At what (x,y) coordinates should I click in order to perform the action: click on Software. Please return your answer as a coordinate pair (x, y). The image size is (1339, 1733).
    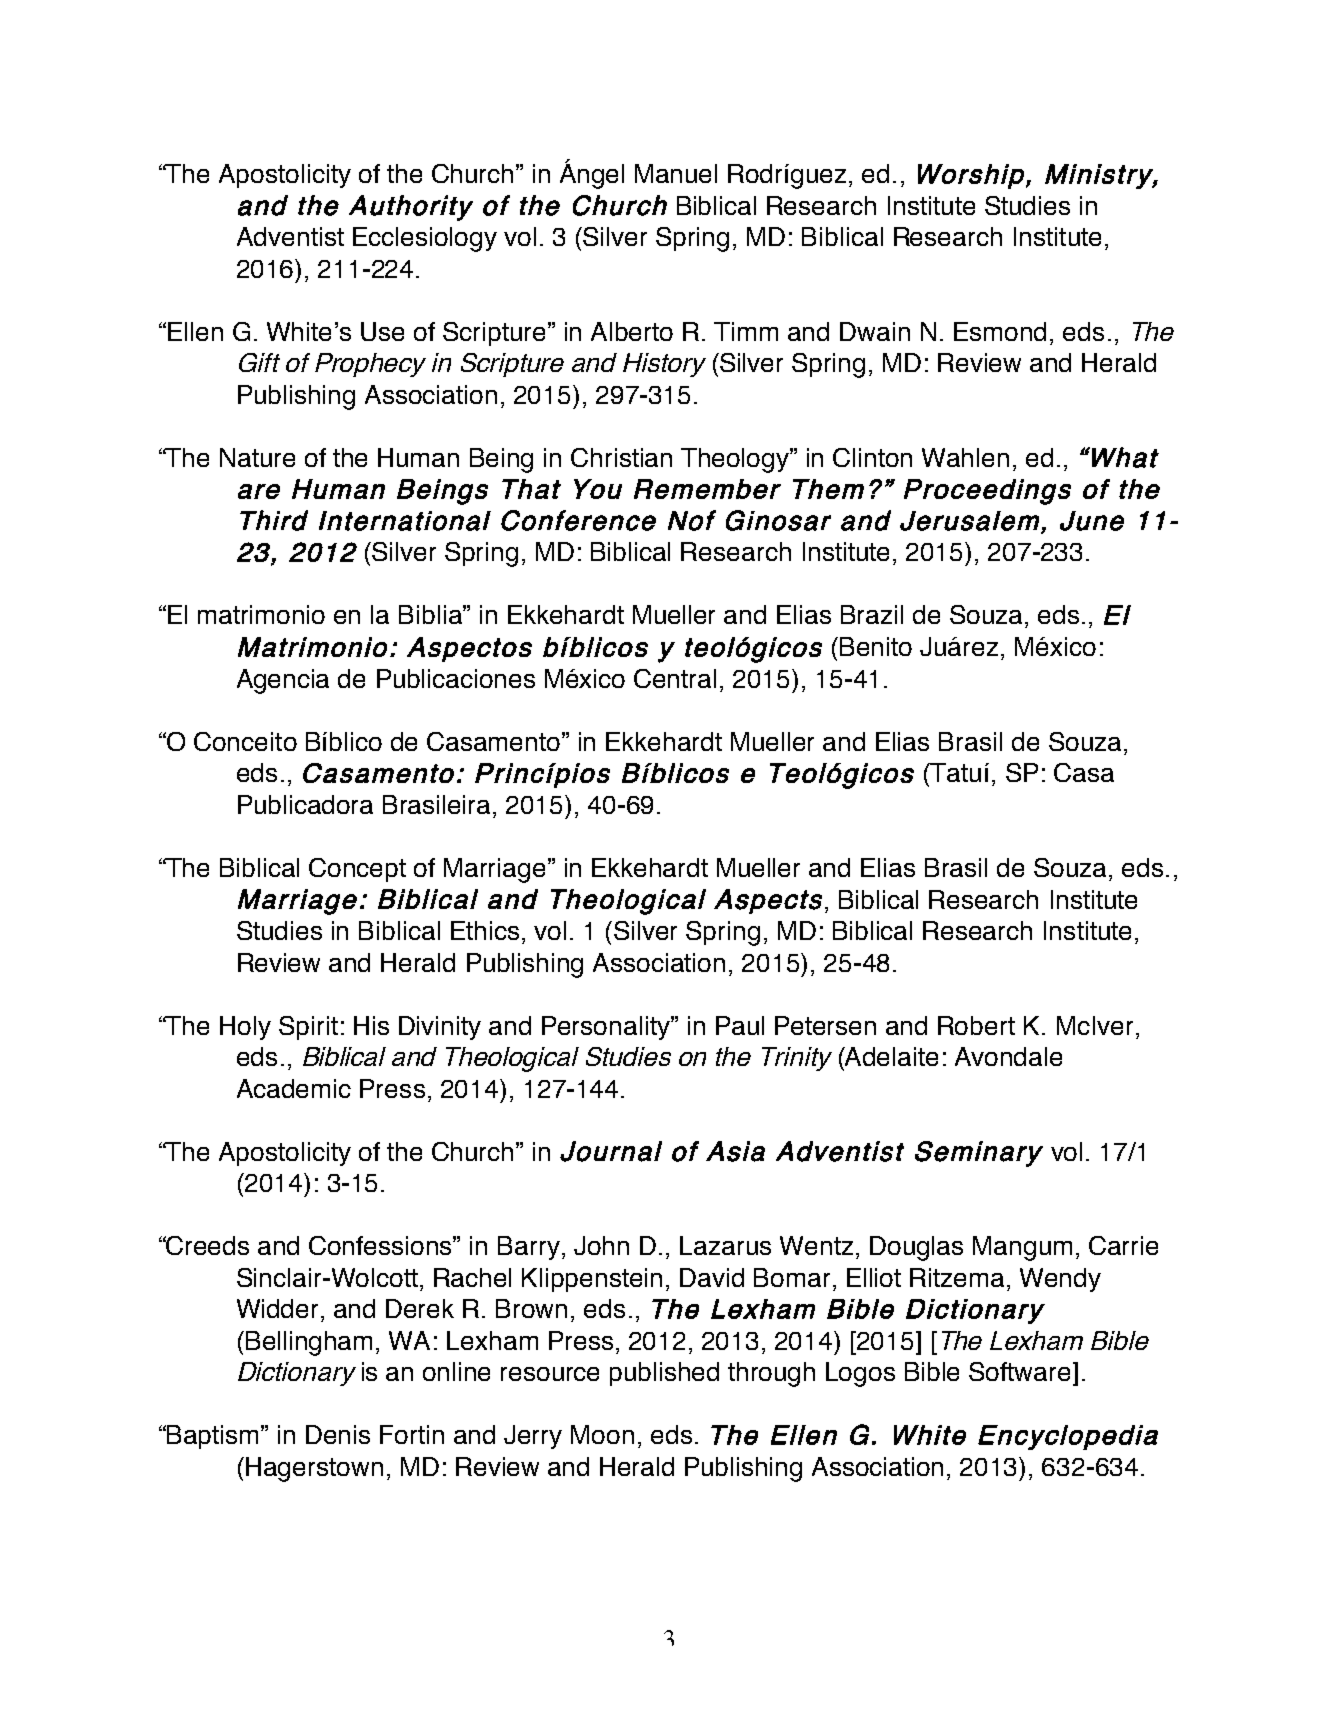
    Looking at the image, I should click on (1021, 1371).
